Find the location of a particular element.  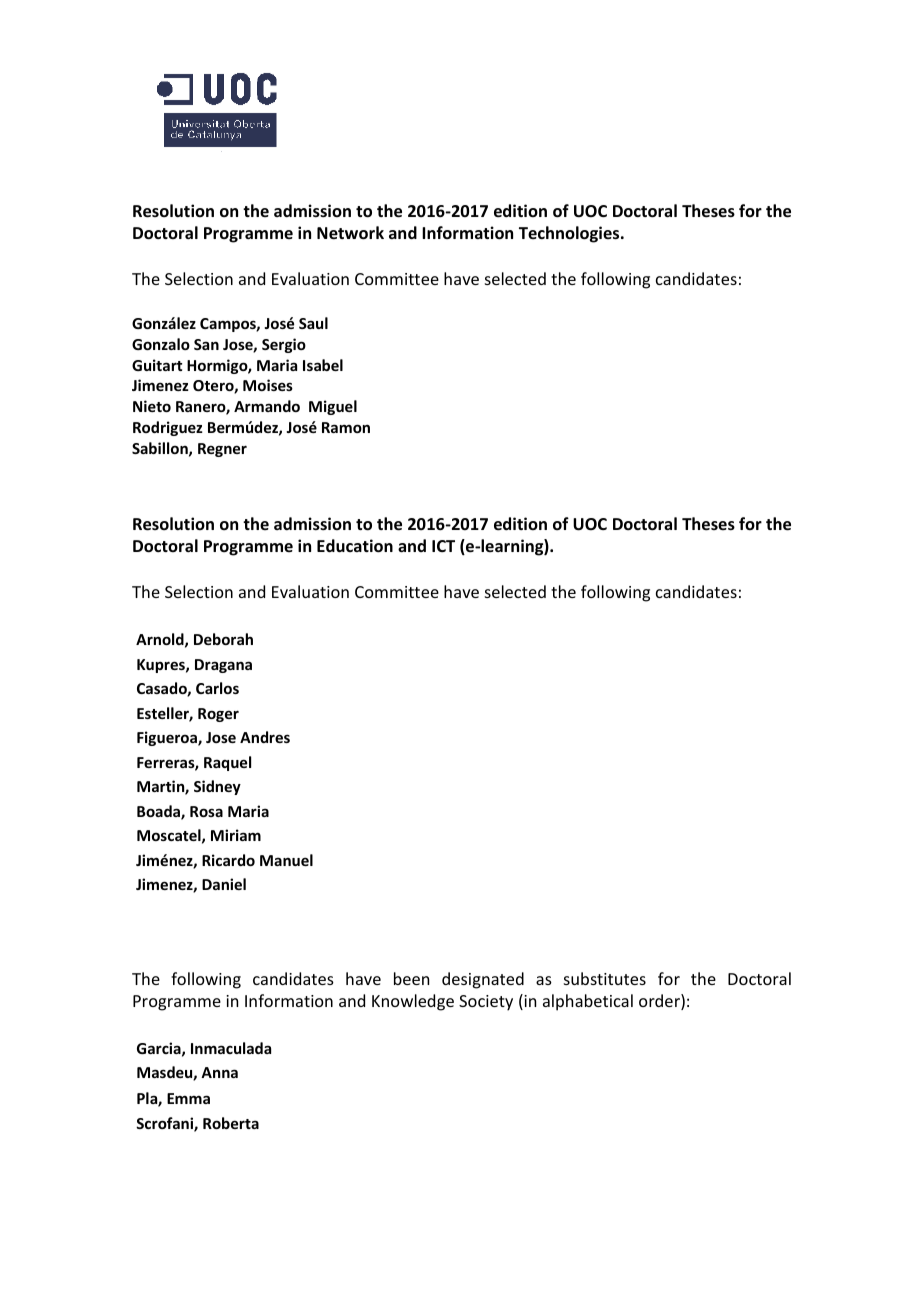

Network is located at coordinates (350, 233).
